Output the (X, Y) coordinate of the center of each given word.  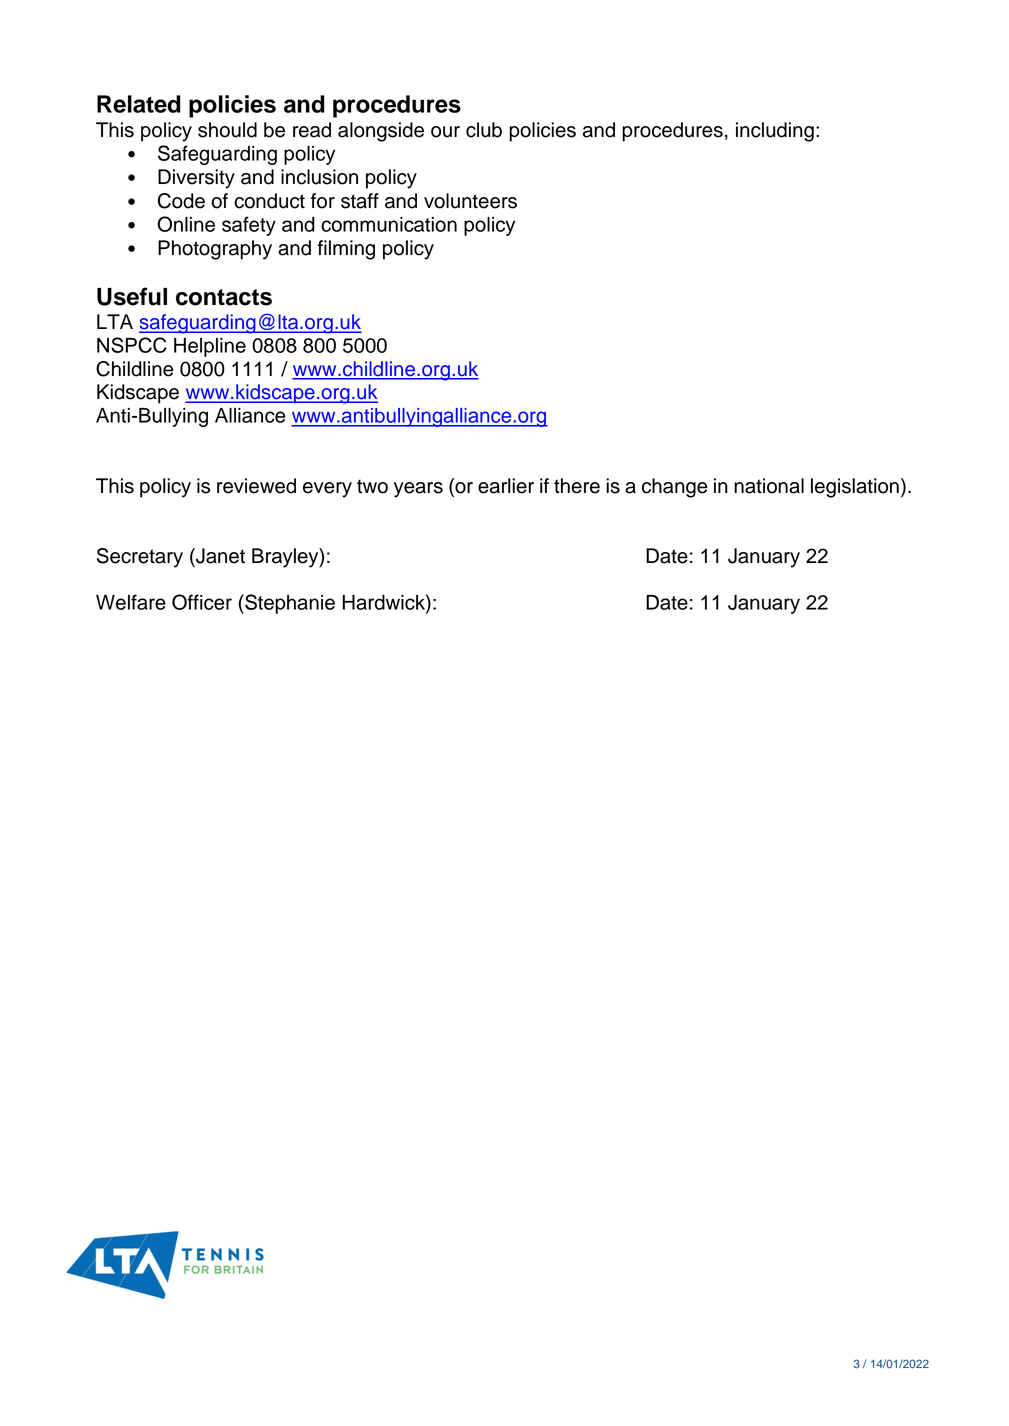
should (227, 130)
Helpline (210, 347)
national (769, 486)
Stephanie (289, 604)
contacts (224, 297)
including (775, 132)
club (484, 130)
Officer (202, 602)
